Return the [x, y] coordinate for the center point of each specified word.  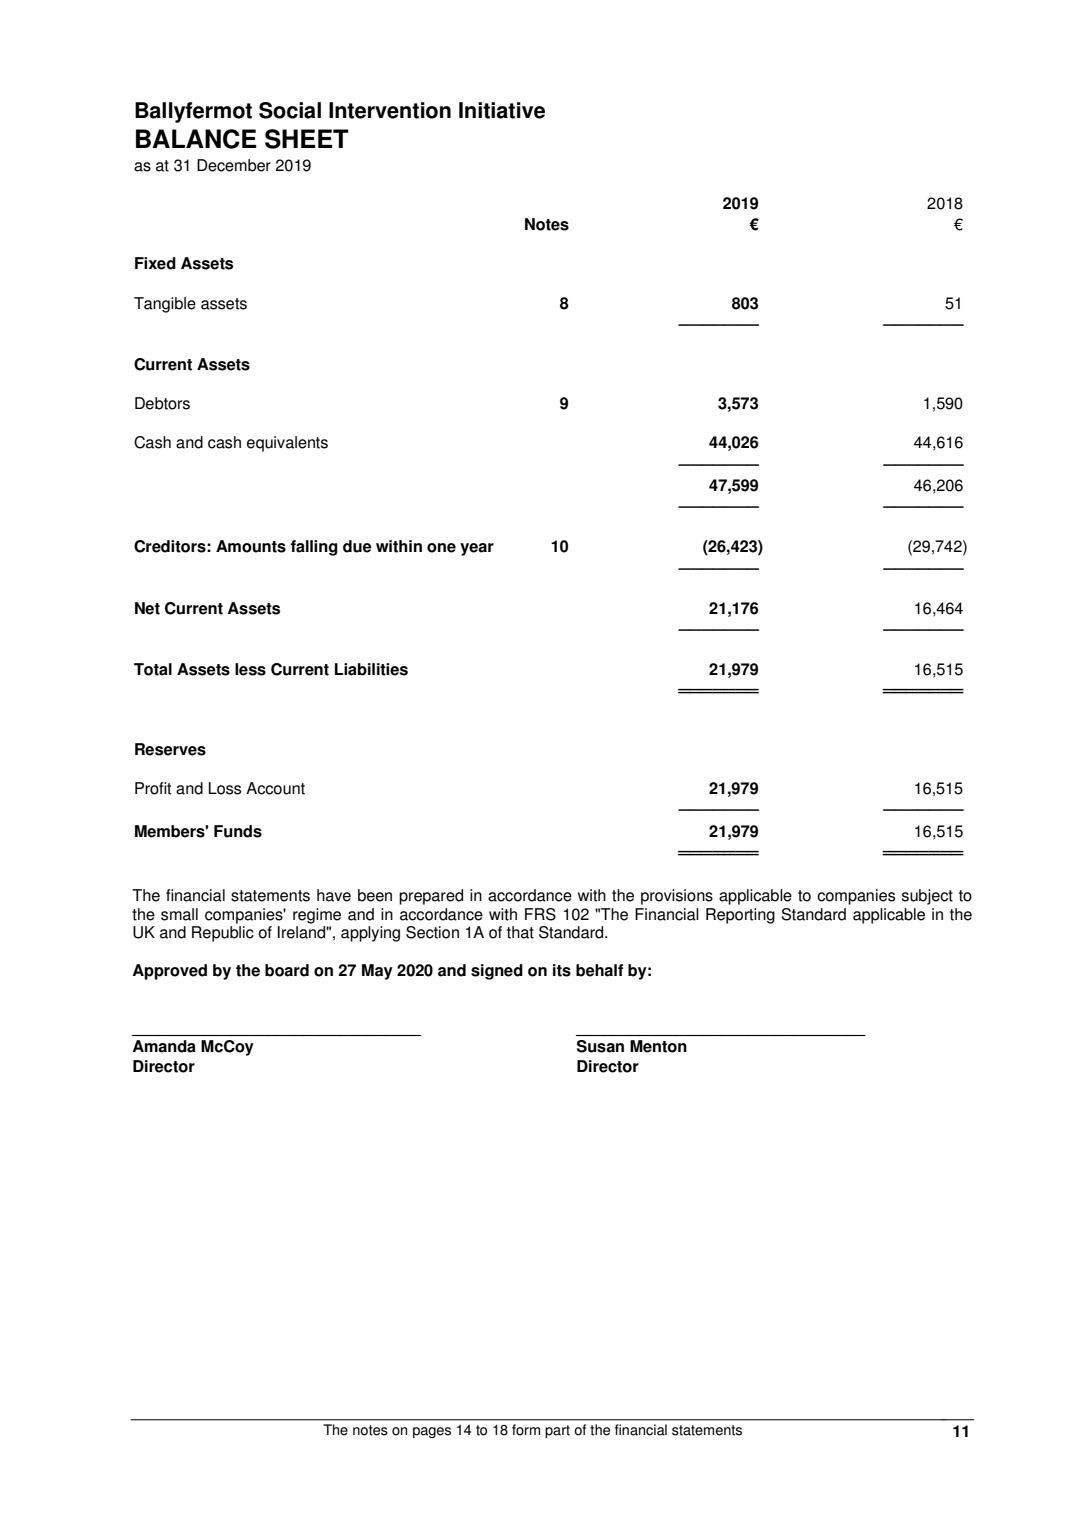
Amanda [164, 1046]
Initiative [502, 110]
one [441, 548]
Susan [600, 1046]
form [526, 1430]
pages [432, 1432]
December [234, 165]
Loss [225, 788]
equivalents [287, 444]
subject [927, 897]
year [477, 549]
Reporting [740, 916]
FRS [540, 914]
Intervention [390, 110]
